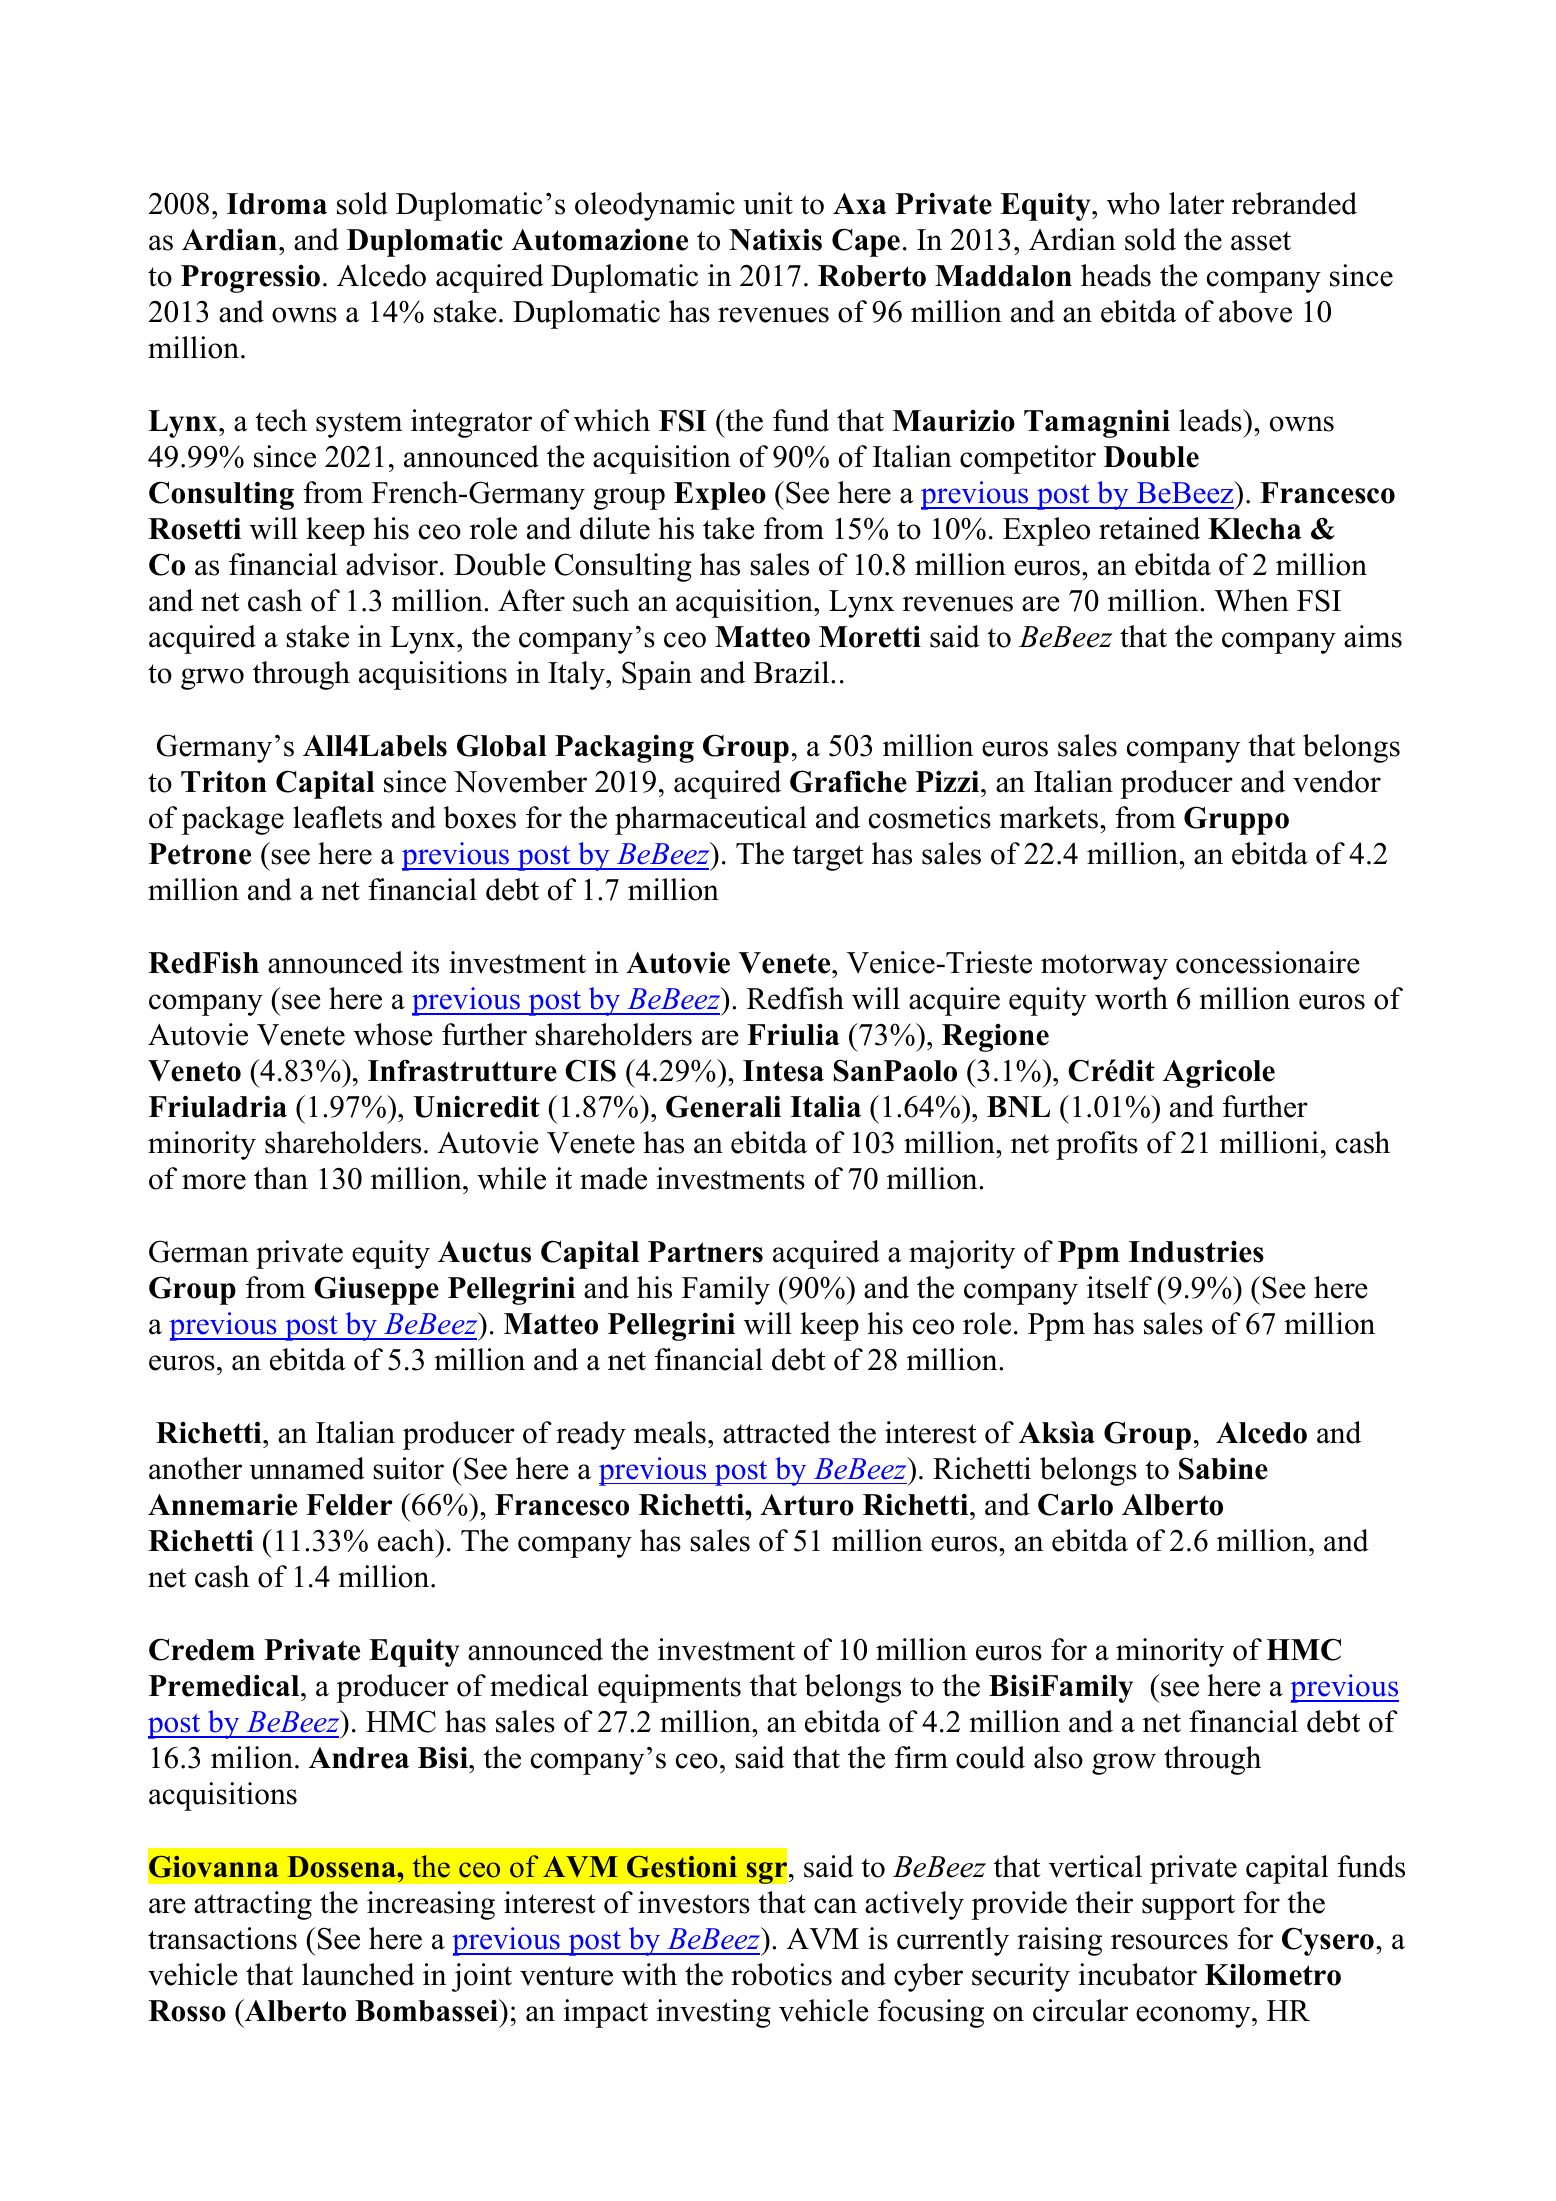 This document has width=1556, height=2201. What do you see at coordinates (349, 1505) in the document?
I see `Felder` at bounding box center [349, 1505].
